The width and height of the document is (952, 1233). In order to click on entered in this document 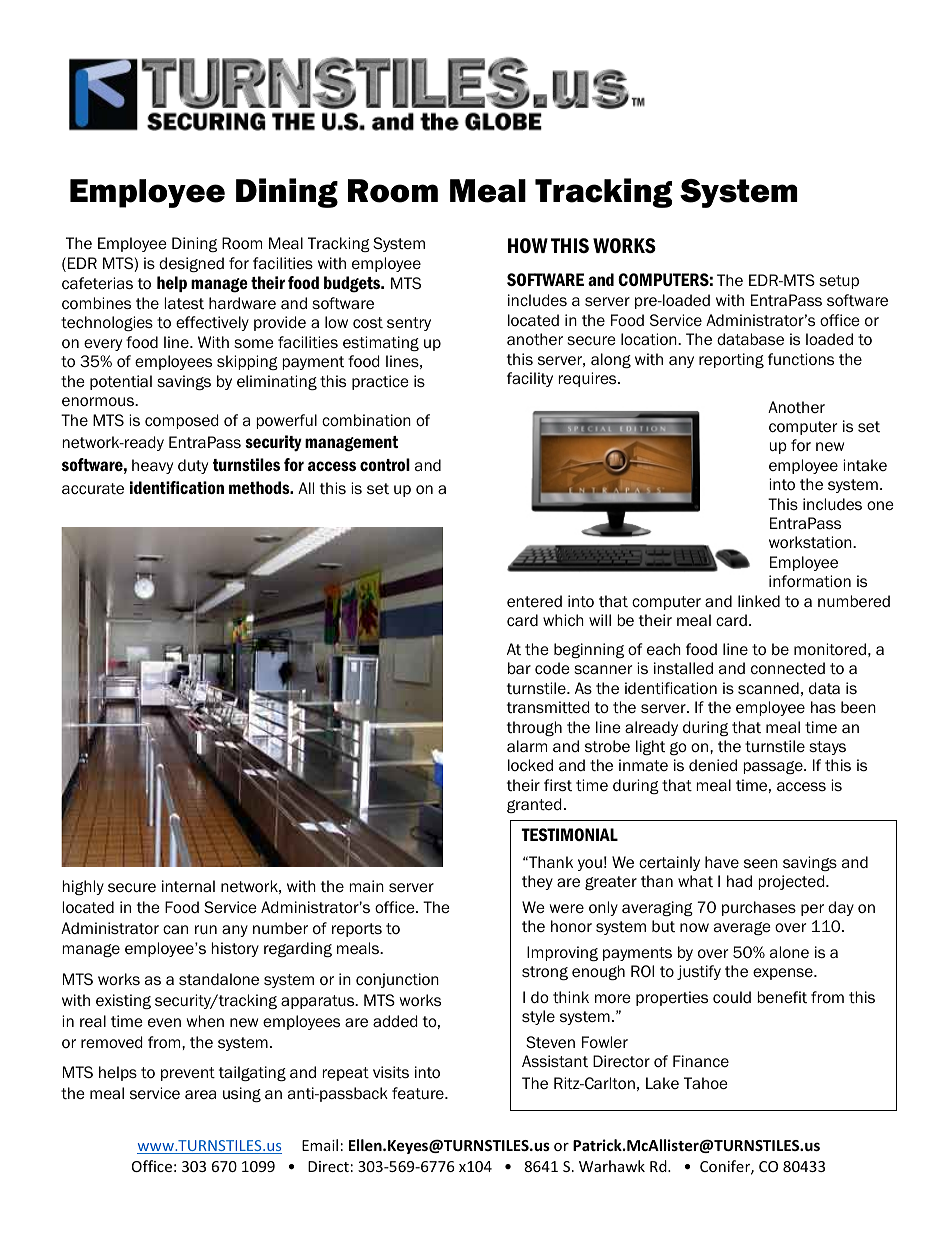, I will do `click(534, 601)`.
